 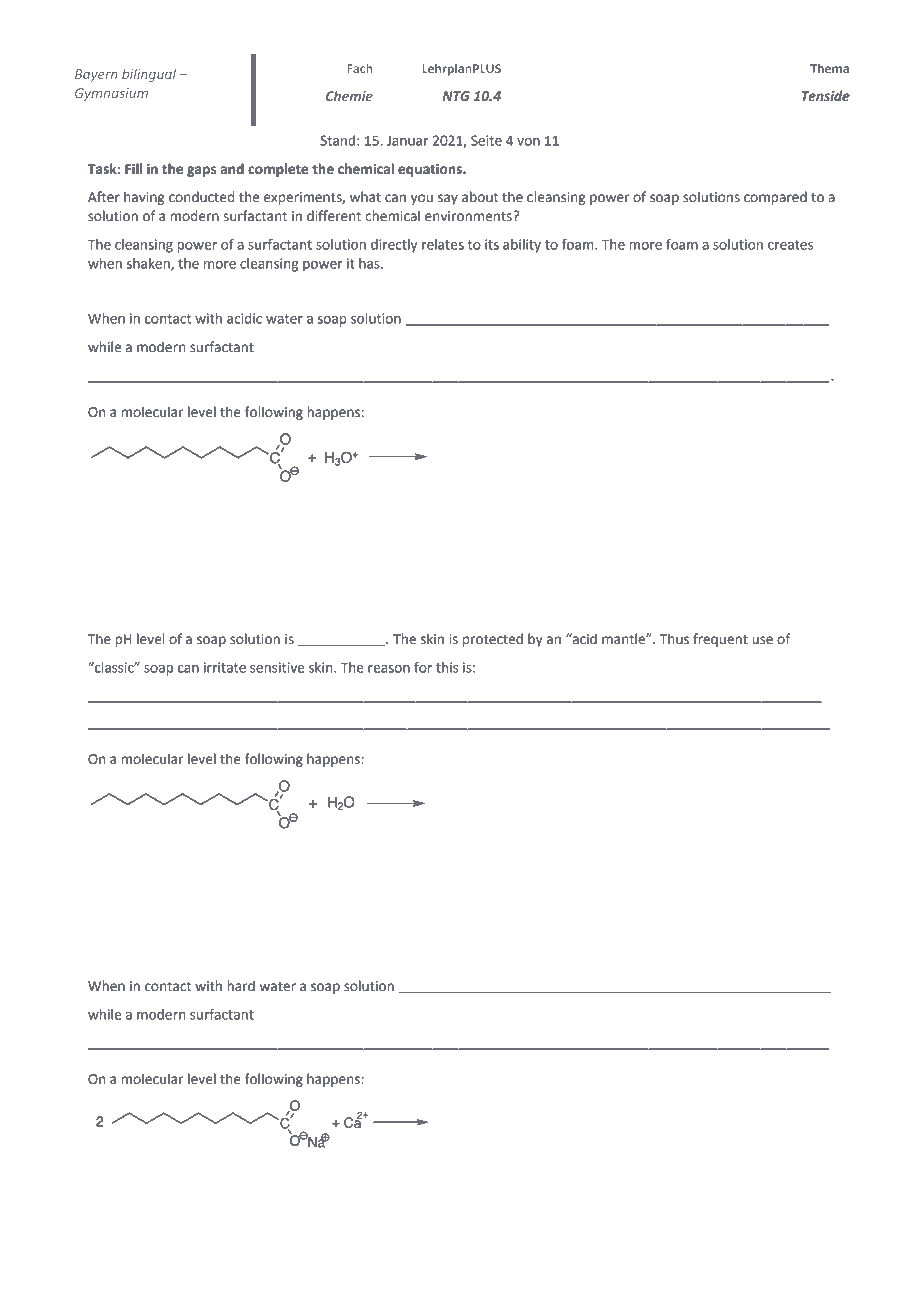 I want to click on this, so click(x=447, y=667).
